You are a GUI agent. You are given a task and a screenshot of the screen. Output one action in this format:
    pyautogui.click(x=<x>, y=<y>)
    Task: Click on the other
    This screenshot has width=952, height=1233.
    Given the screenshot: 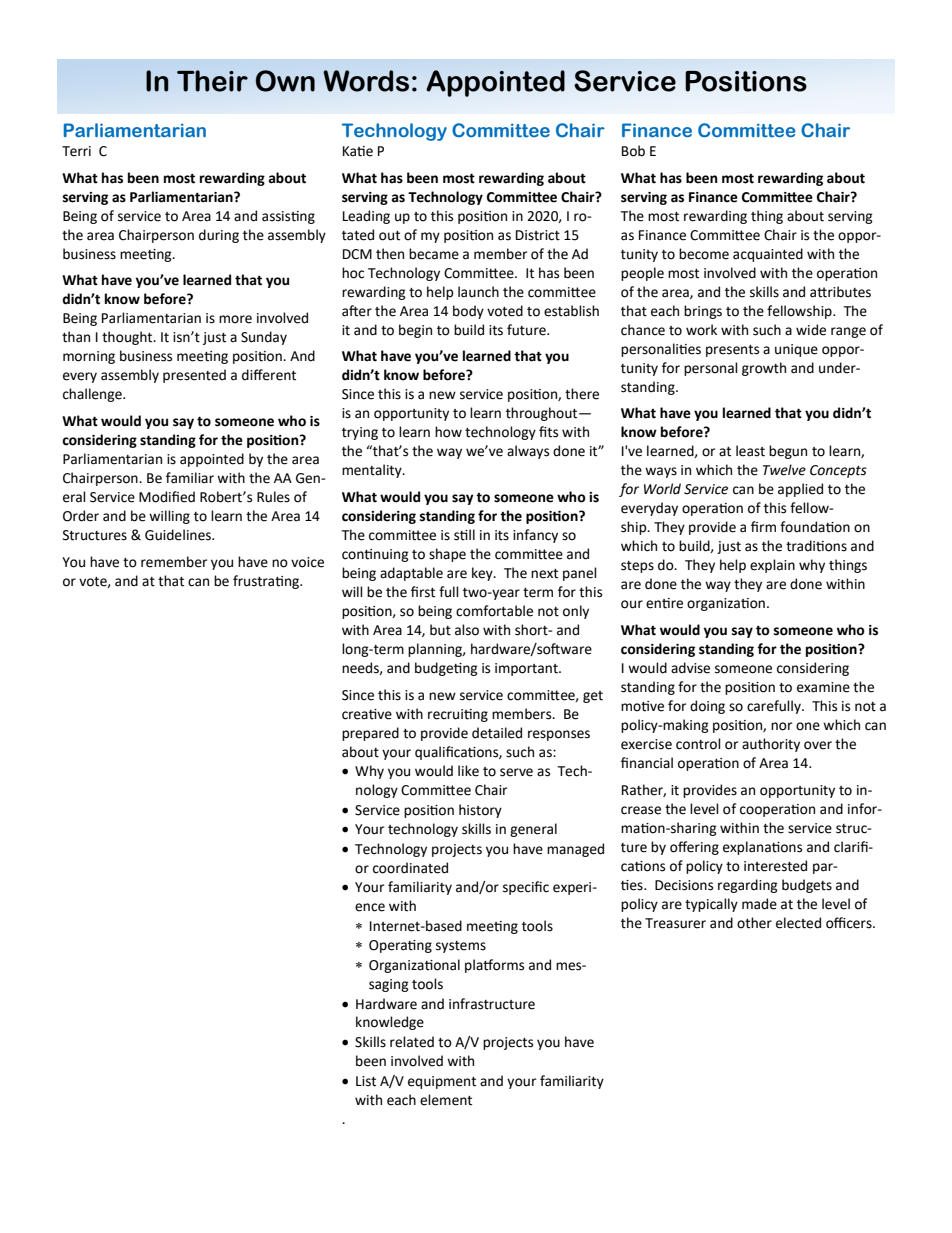 What is the action you would take?
    pyautogui.click(x=754, y=923)
